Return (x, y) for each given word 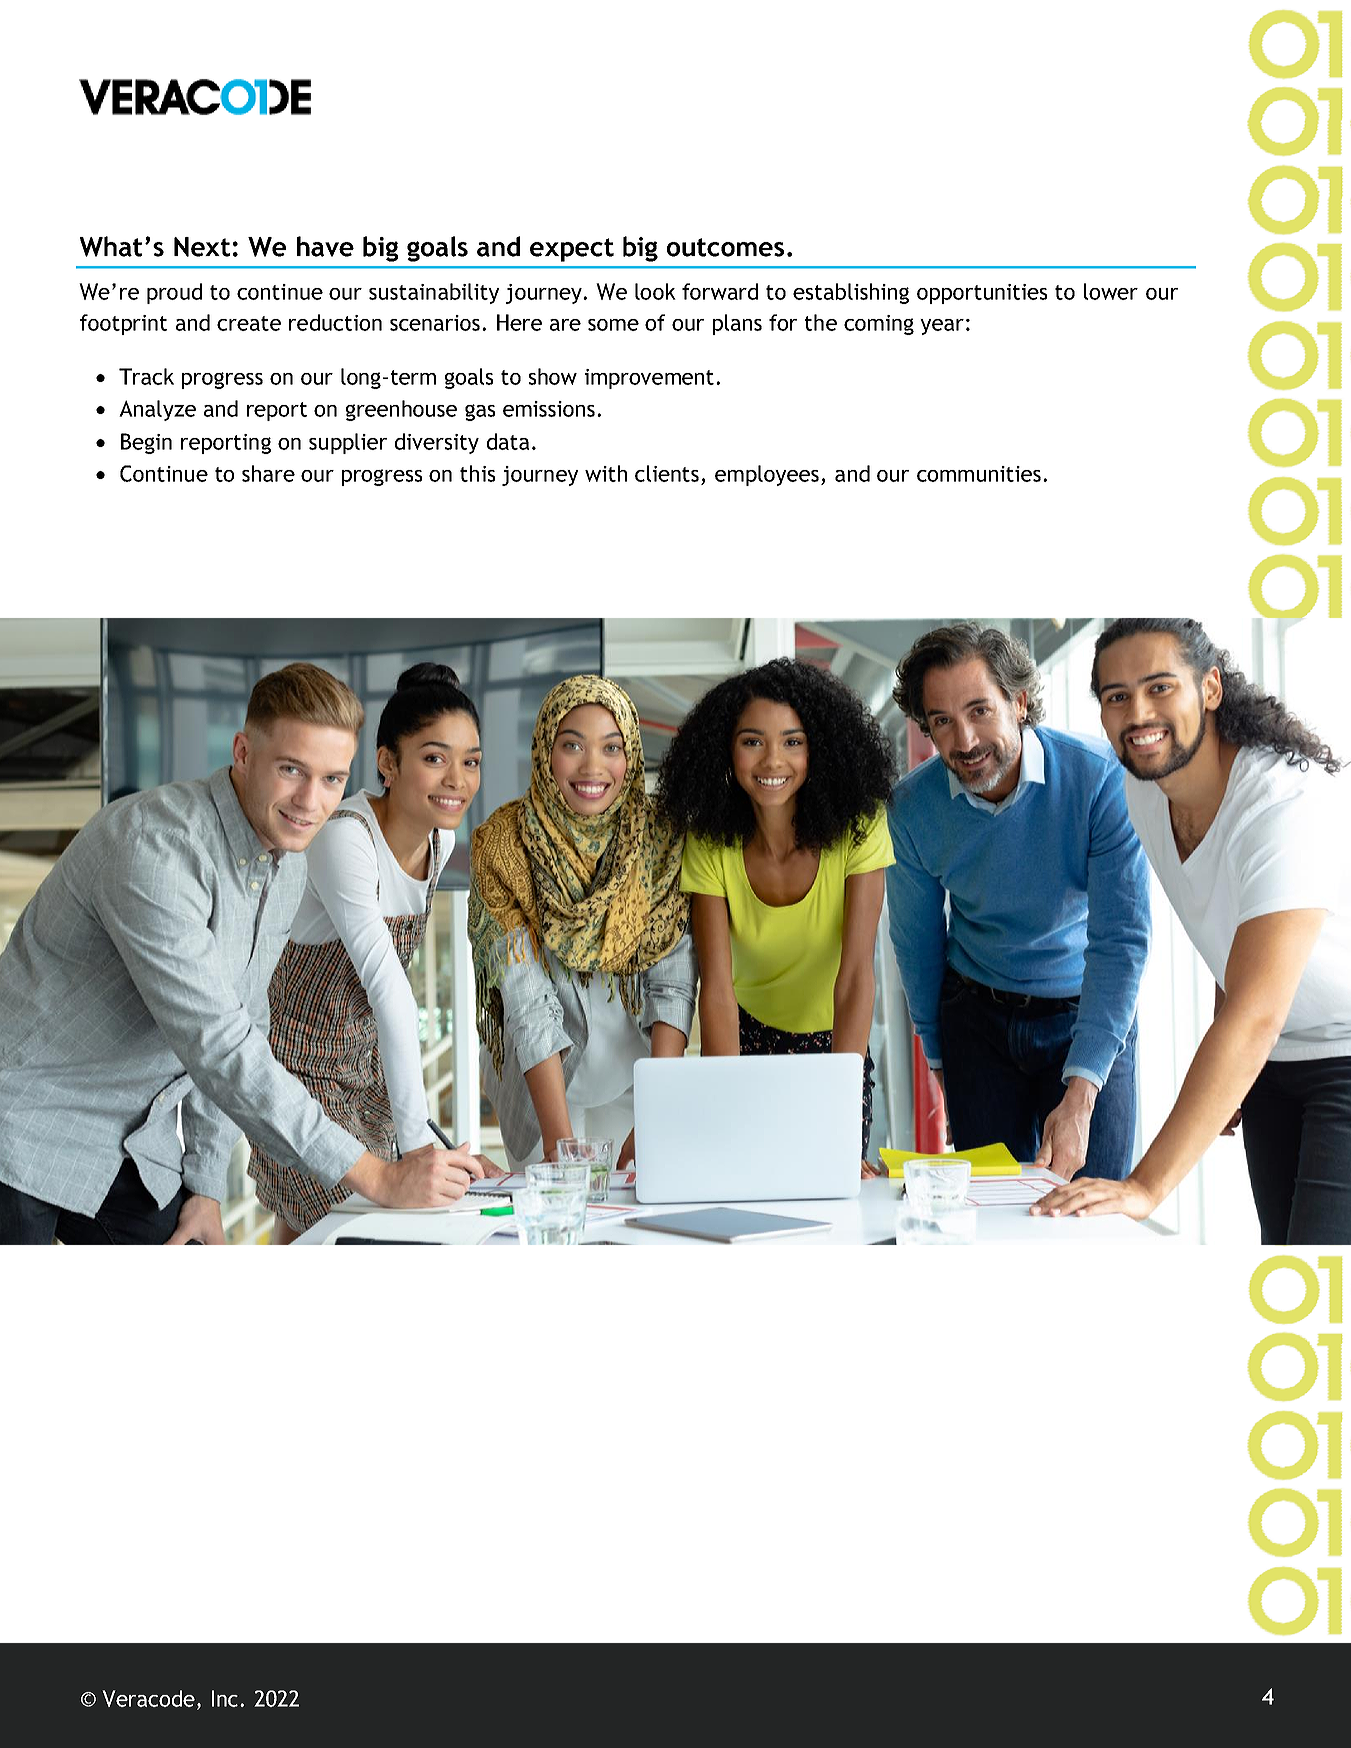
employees (768, 475)
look (655, 291)
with (606, 473)
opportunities (982, 294)
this (477, 473)
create (249, 323)
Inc (226, 1698)
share (268, 473)
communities (979, 474)
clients (667, 473)
